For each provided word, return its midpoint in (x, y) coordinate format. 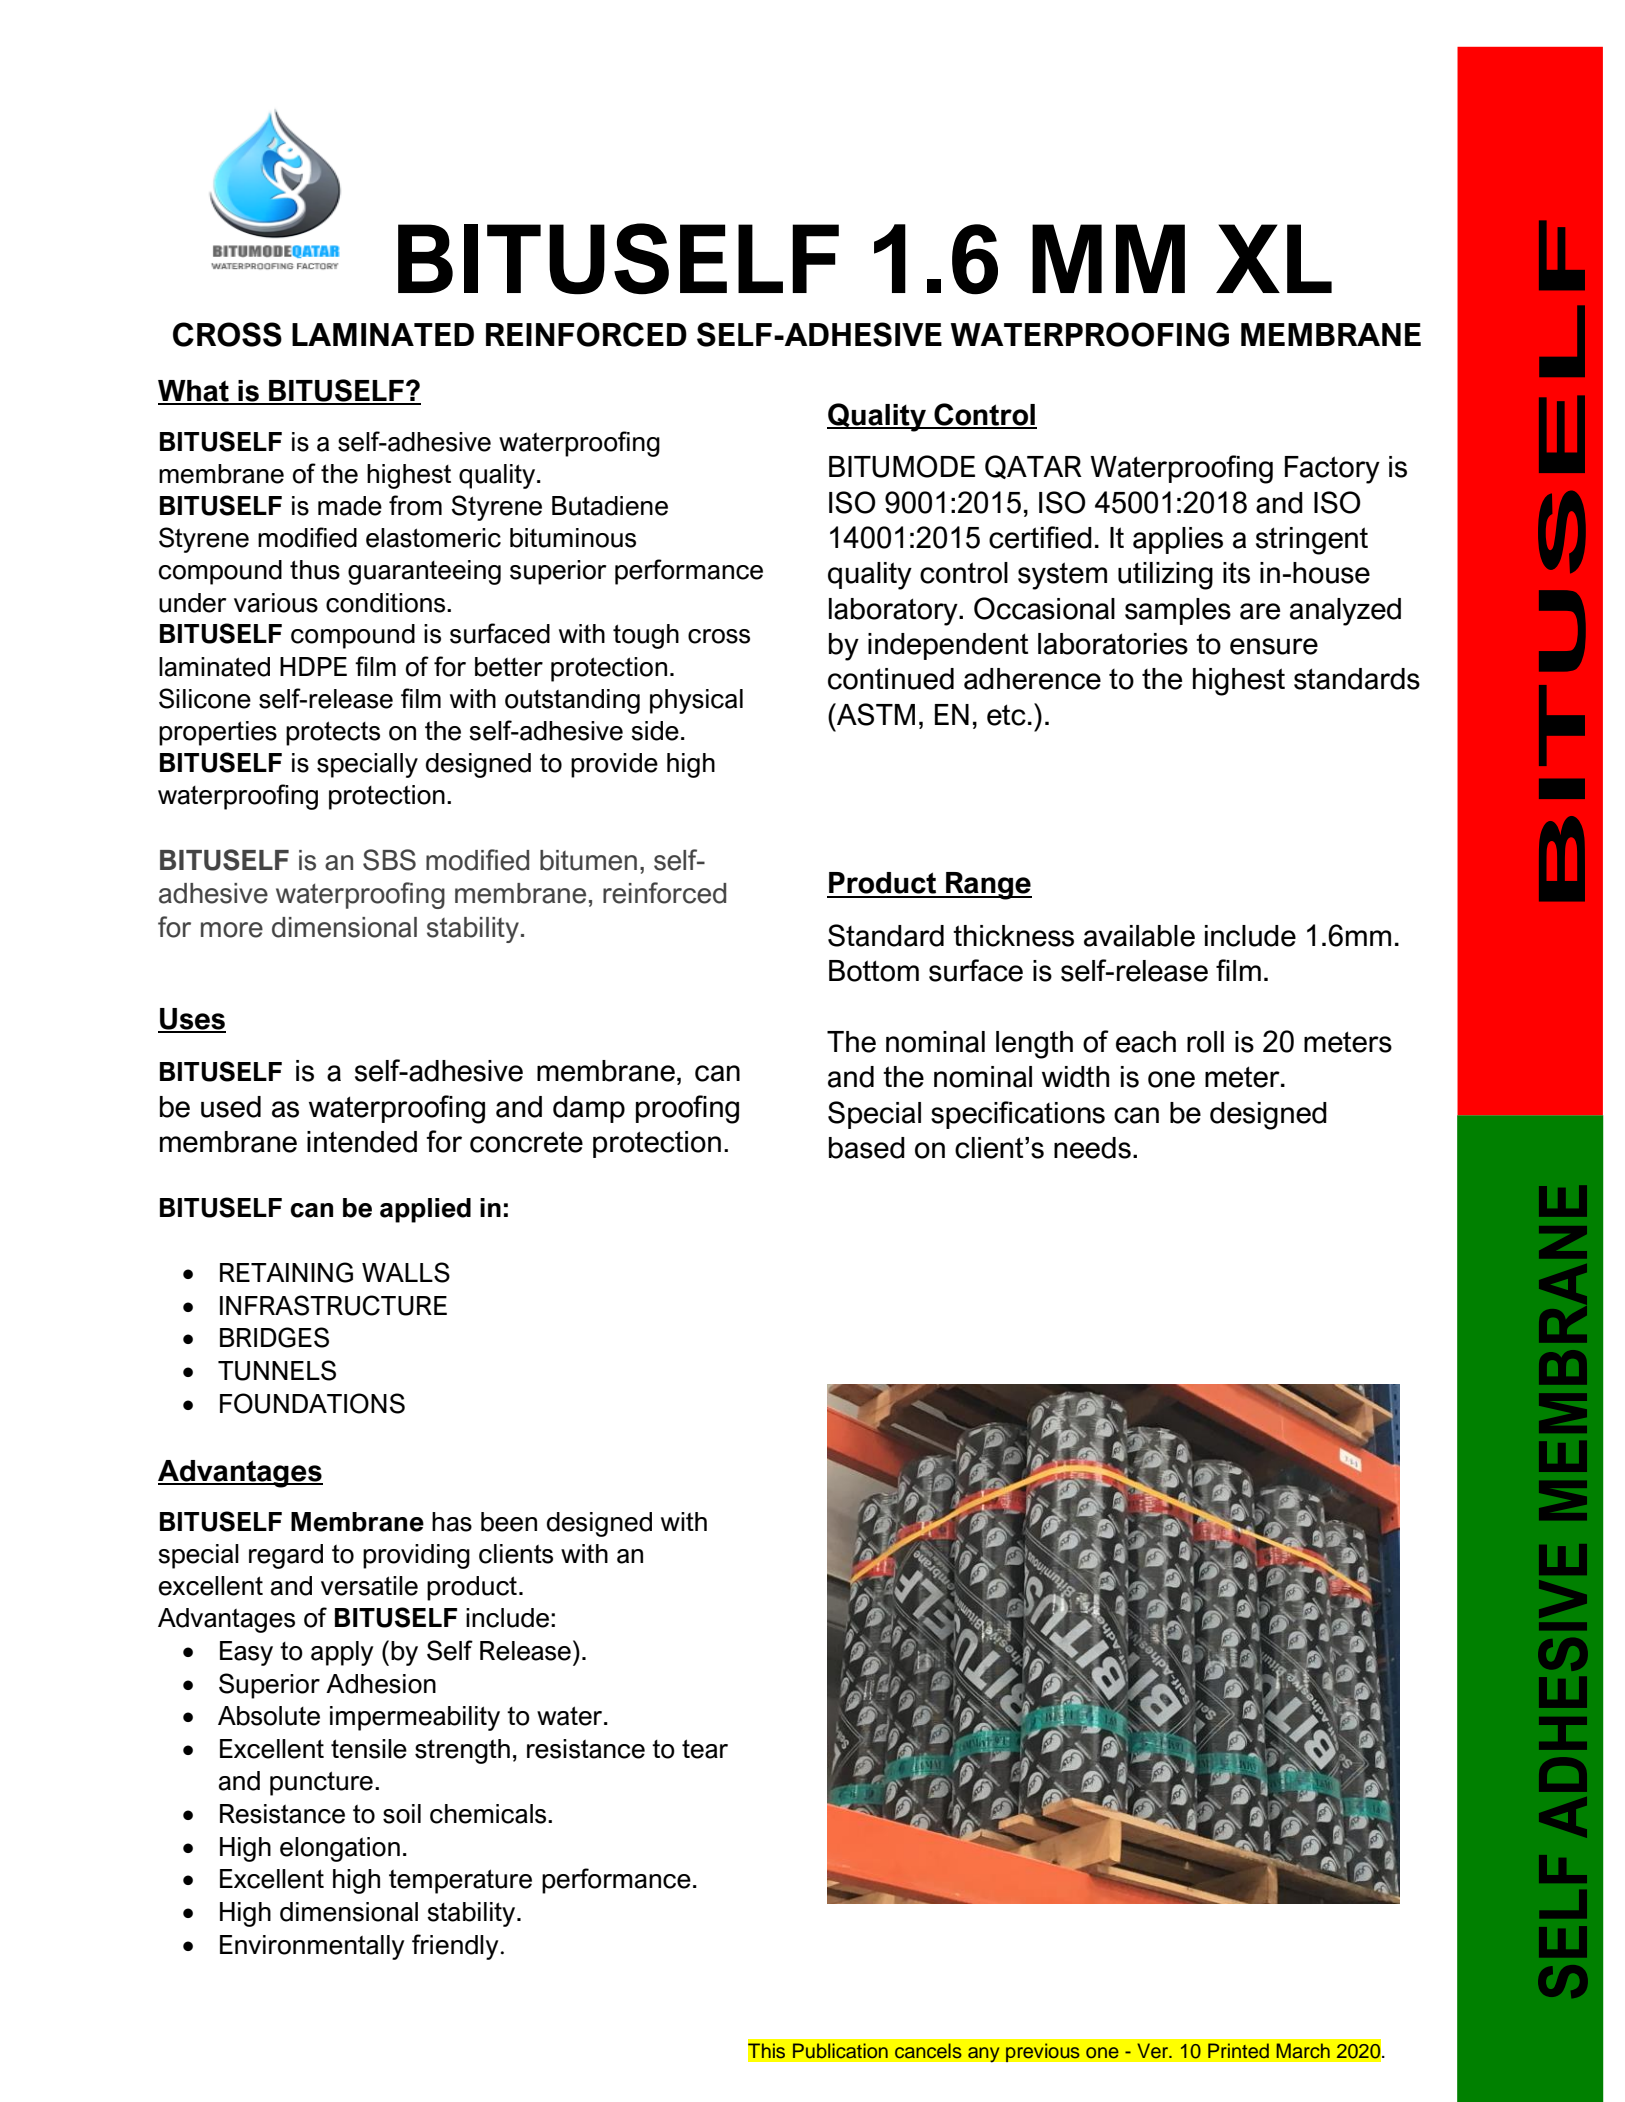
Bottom (874, 971)
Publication (840, 2051)
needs (1092, 1148)
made (350, 506)
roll (1205, 1042)
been (509, 1522)
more (232, 930)
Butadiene (610, 506)
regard (286, 1556)
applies (1178, 540)
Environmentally (312, 1947)
